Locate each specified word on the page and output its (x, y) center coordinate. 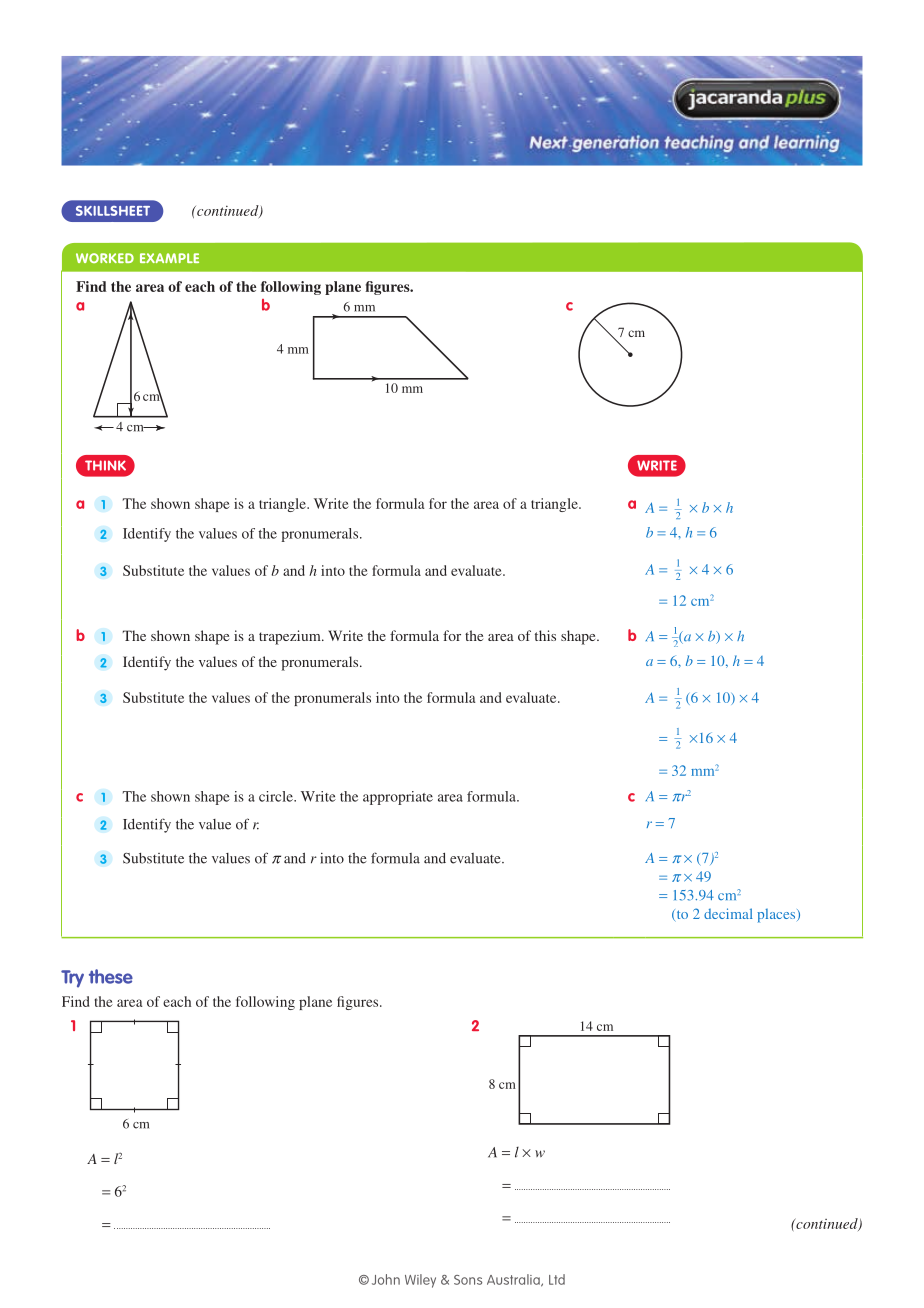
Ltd (557, 1279)
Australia (514, 1280)
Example (169, 258)
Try (72, 979)
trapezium (291, 637)
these (111, 976)
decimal (728, 913)
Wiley (420, 1281)
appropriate (398, 798)
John (386, 1279)
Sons (468, 1280)
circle (277, 796)
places (777, 916)
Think (105, 465)
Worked (105, 258)
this (545, 635)
